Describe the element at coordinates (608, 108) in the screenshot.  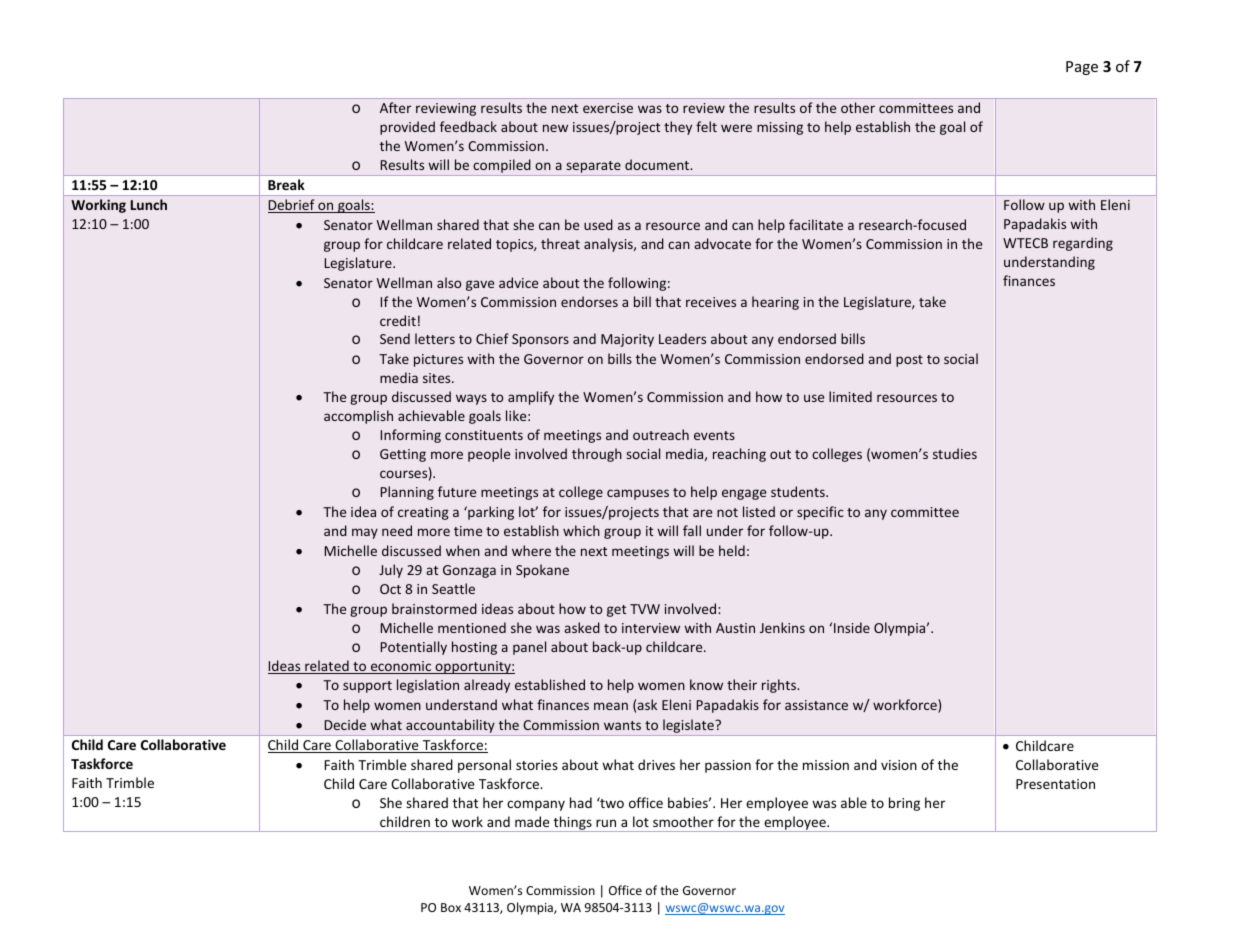
I see `exercise` at that location.
